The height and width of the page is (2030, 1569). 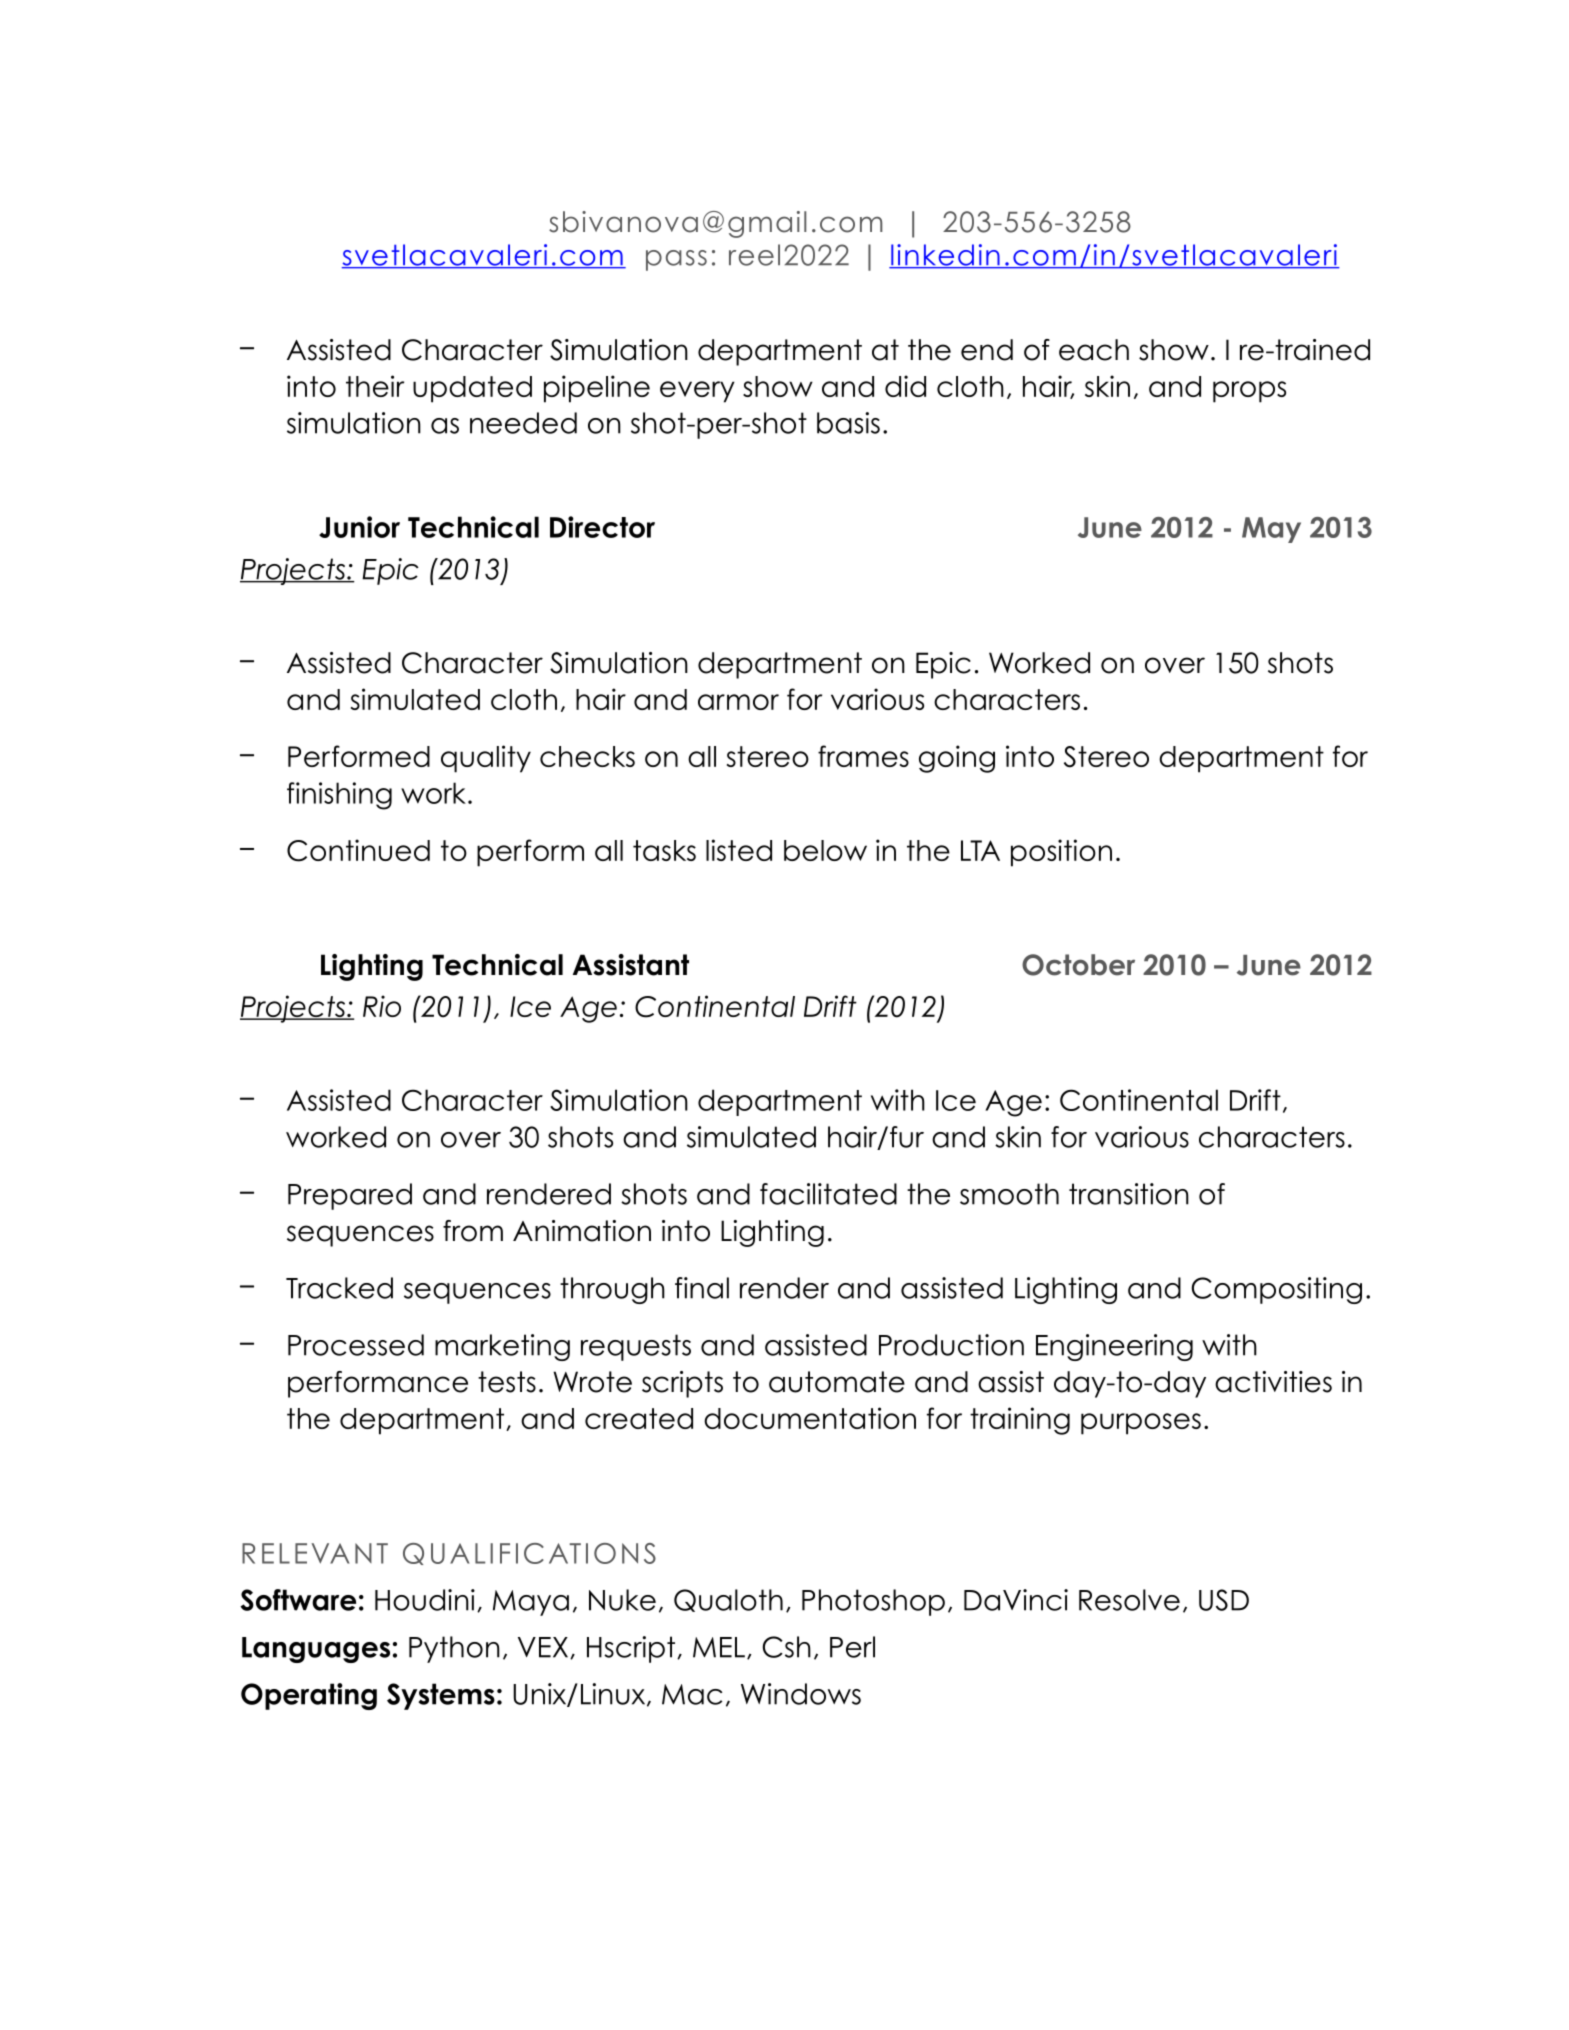 I want to click on Python, so click(x=454, y=1649).
